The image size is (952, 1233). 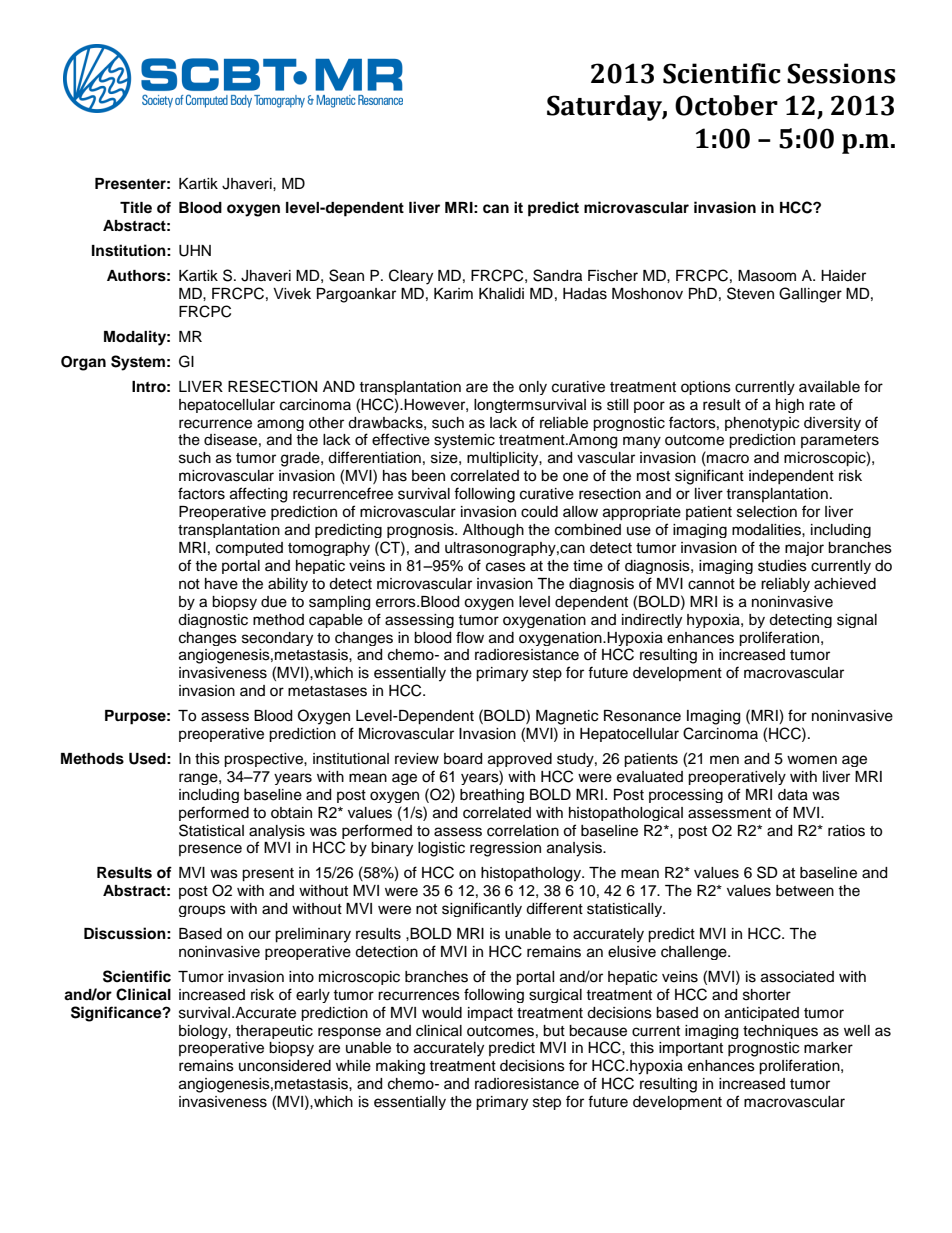 I want to click on Title, so click(x=136, y=207).
